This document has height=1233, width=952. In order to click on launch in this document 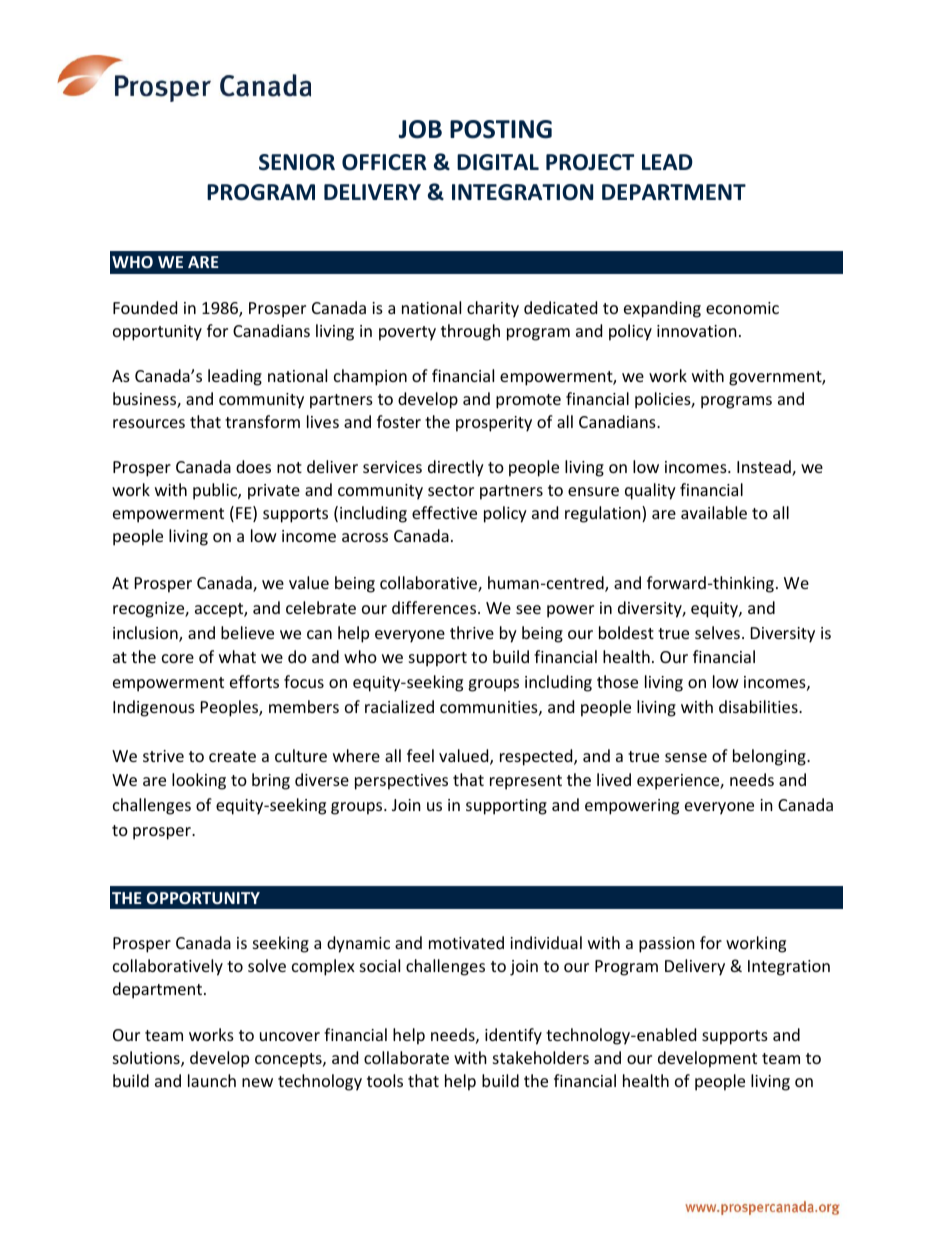, I will do `click(212, 1080)`.
